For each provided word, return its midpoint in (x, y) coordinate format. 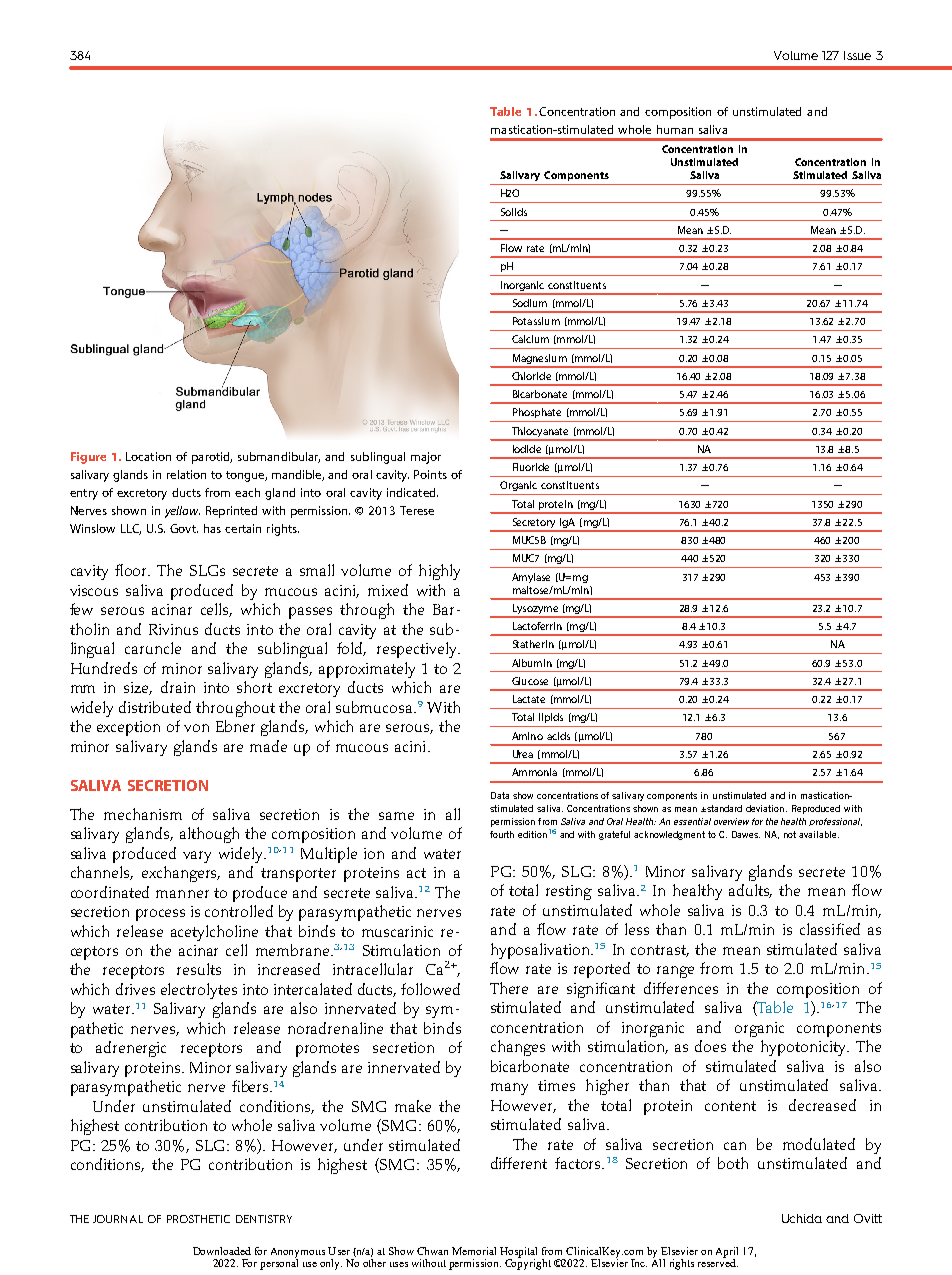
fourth (502, 834)
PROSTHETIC (198, 1219)
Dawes (746, 834)
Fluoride (531, 467)
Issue (857, 55)
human (675, 129)
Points (430, 474)
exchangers (181, 874)
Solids (514, 212)
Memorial (474, 1251)
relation (186, 474)
